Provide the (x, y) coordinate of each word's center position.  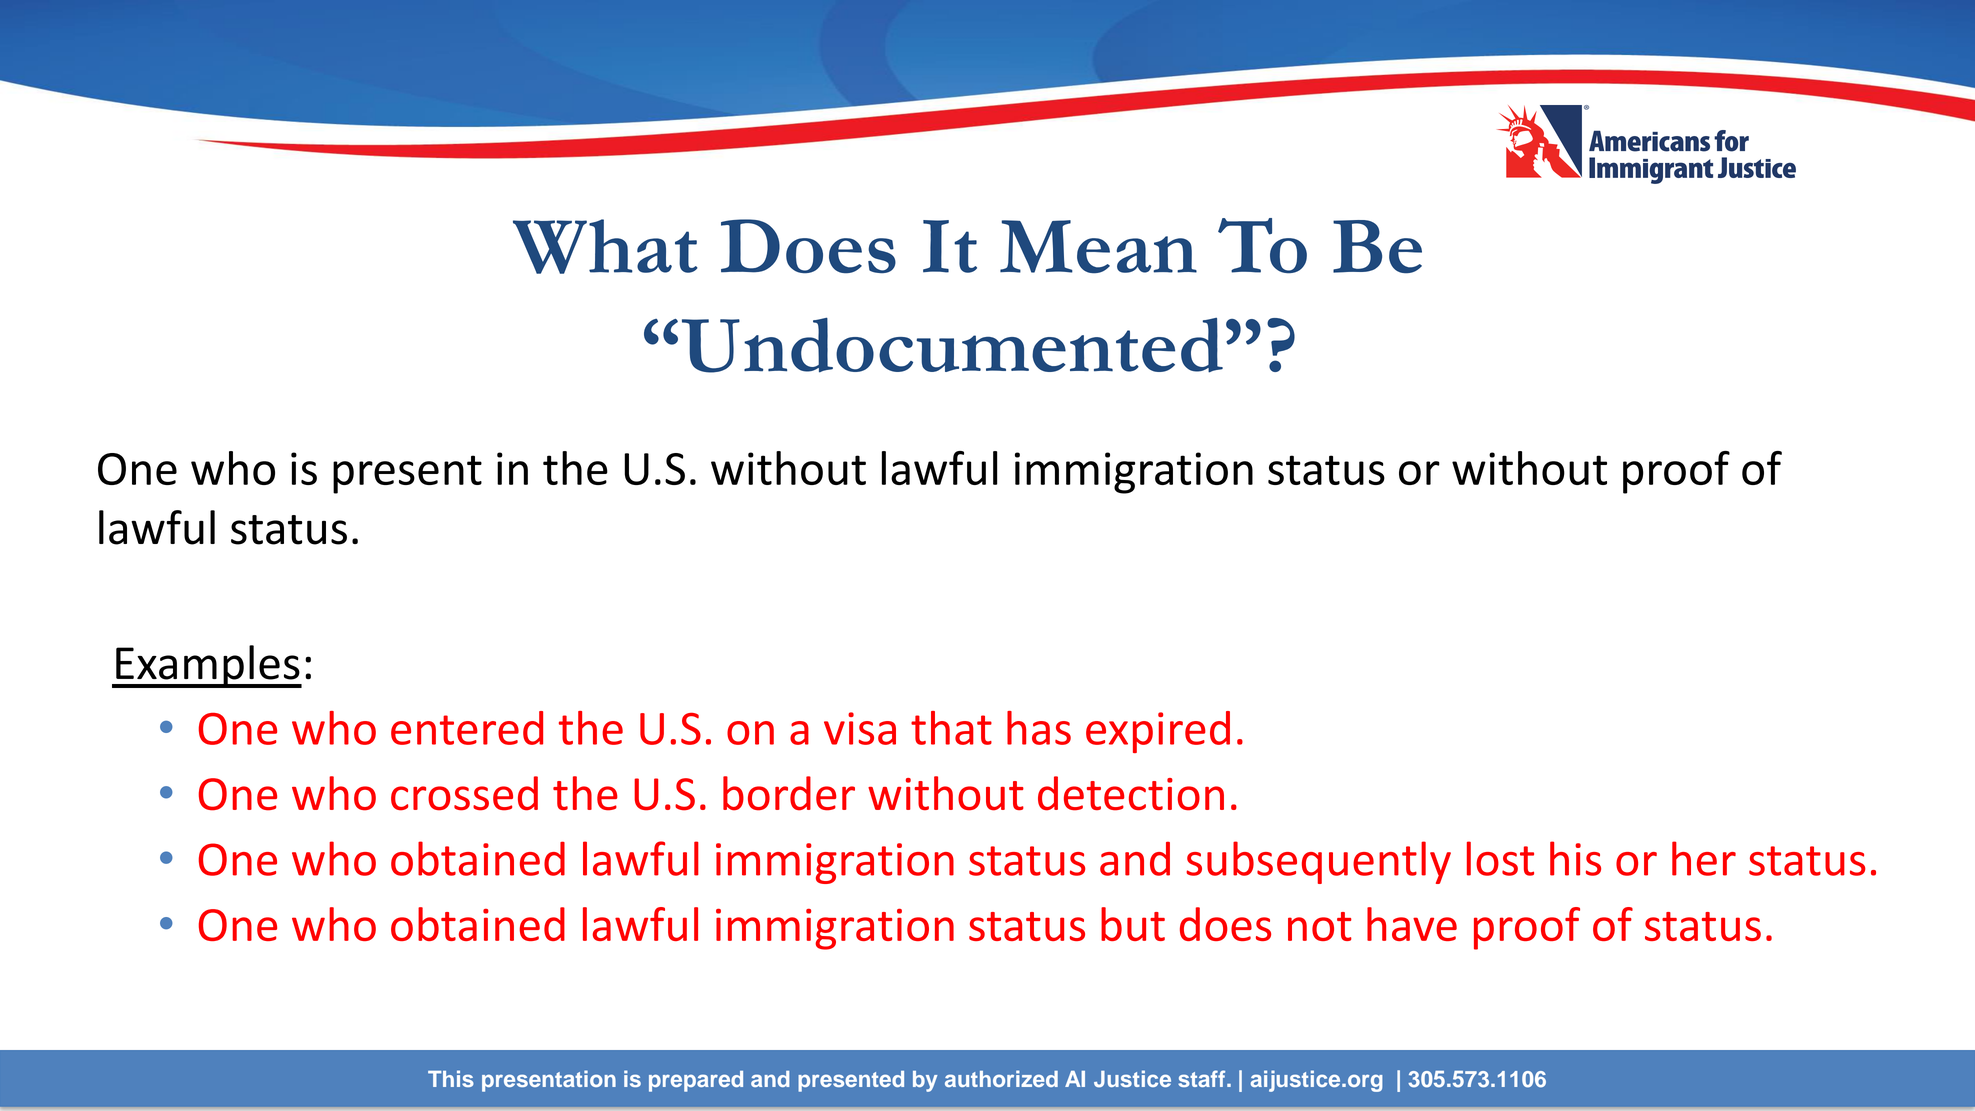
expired (1158, 732)
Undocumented (952, 345)
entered (467, 728)
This (451, 1078)
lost (1500, 858)
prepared (696, 1081)
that (951, 728)
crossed (464, 793)
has (1039, 728)
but (1133, 924)
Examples (208, 666)
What (605, 246)
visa (860, 728)
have (1412, 924)
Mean (1098, 247)
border (789, 793)
